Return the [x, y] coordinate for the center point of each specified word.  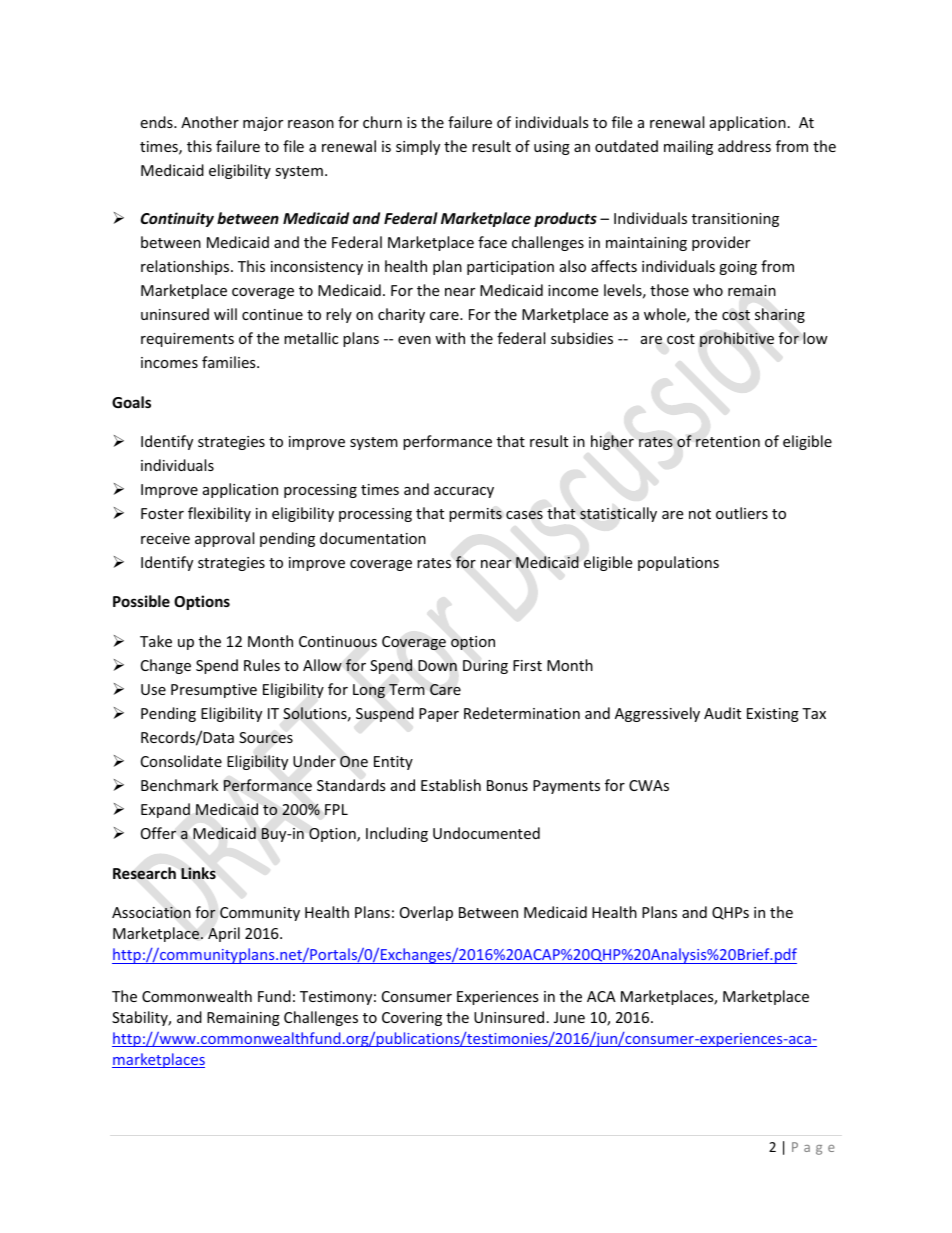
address [744, 146]
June [569, 1017]
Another [210, 122]
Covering [412, 1019]
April [224, 934]
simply [418, 147]
